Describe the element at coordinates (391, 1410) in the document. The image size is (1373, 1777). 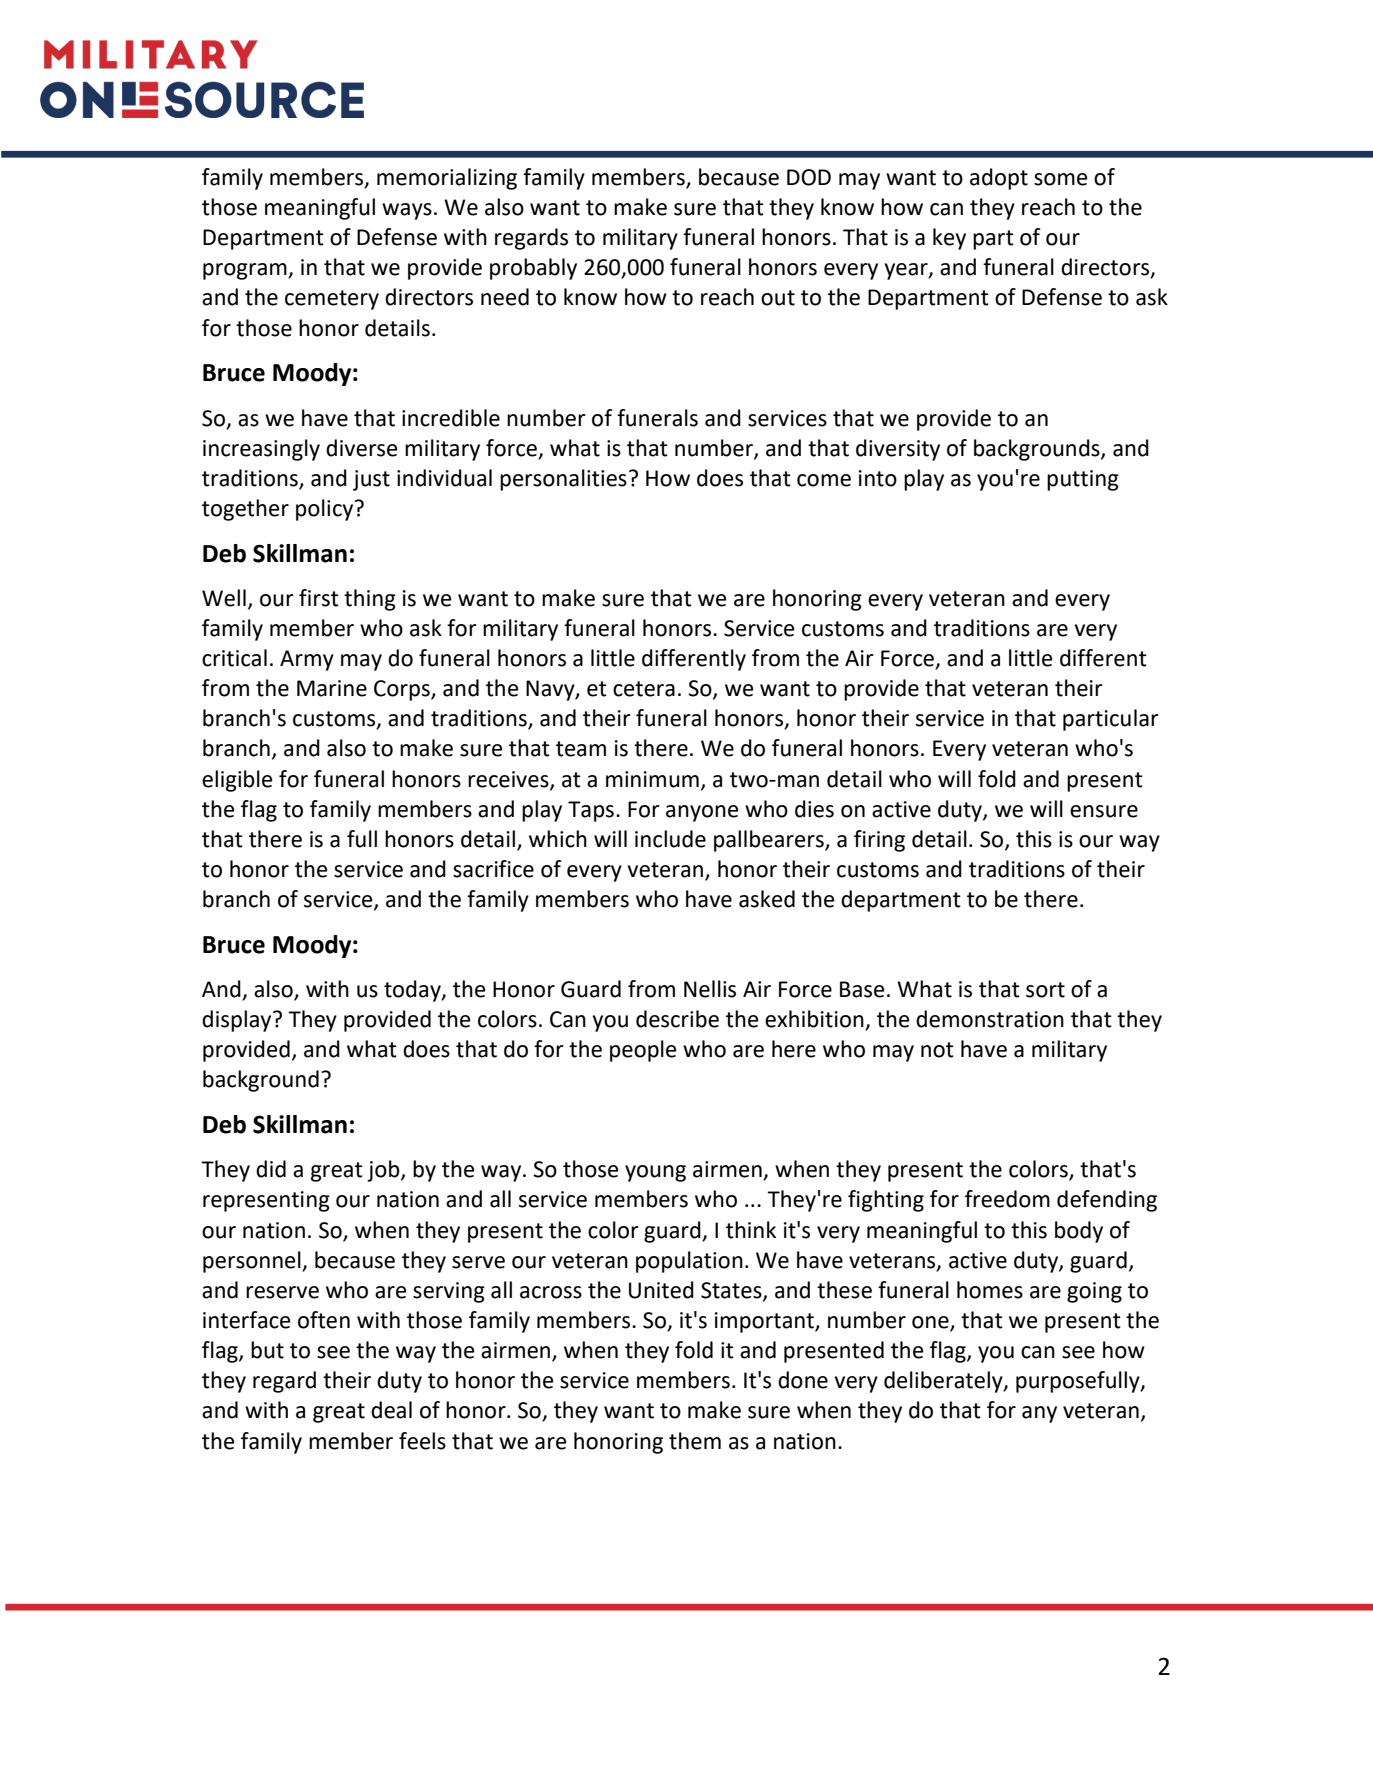
I see `deal` at that location.
